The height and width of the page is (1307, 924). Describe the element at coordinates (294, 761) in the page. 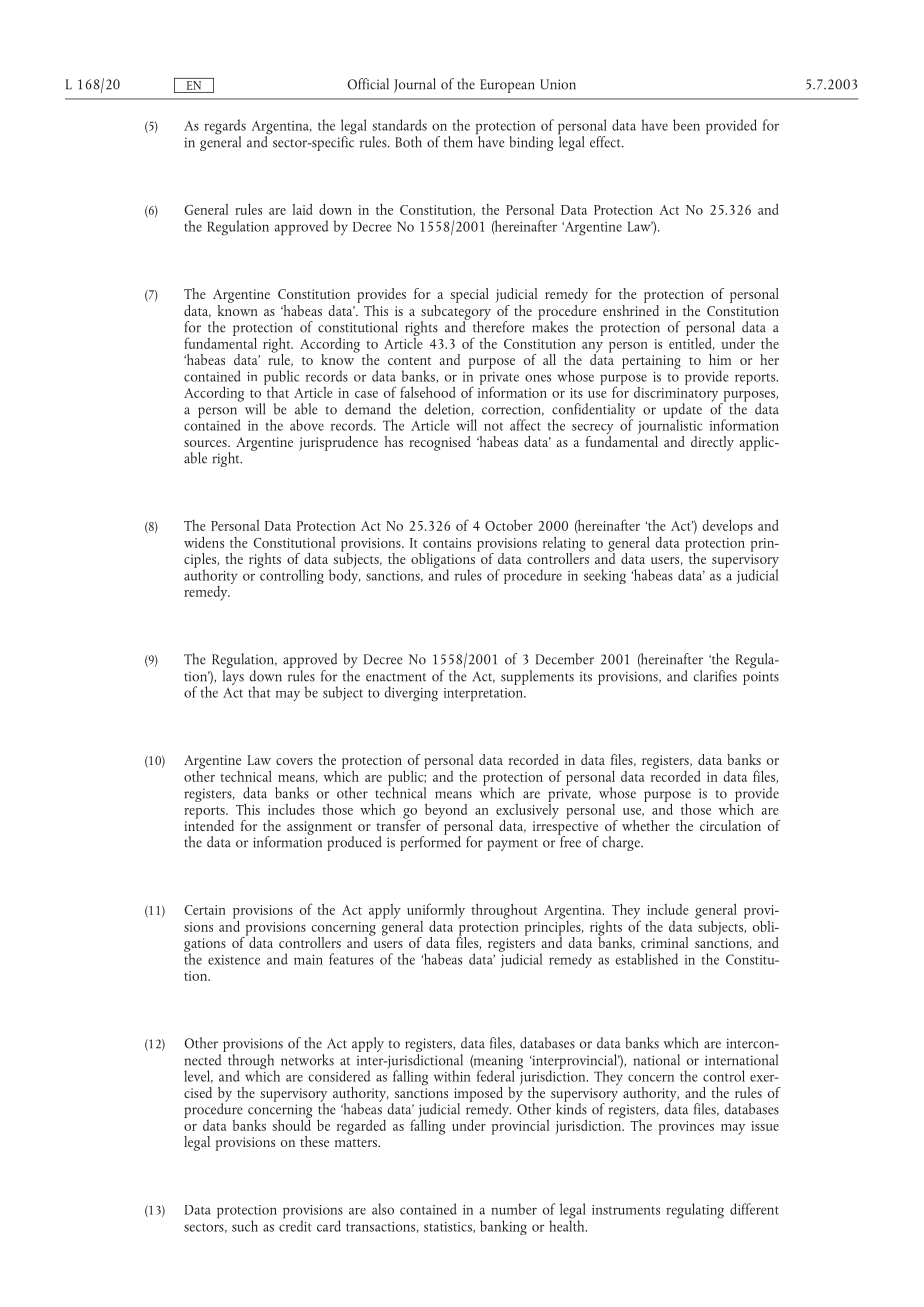

I see `covers` at that location.
